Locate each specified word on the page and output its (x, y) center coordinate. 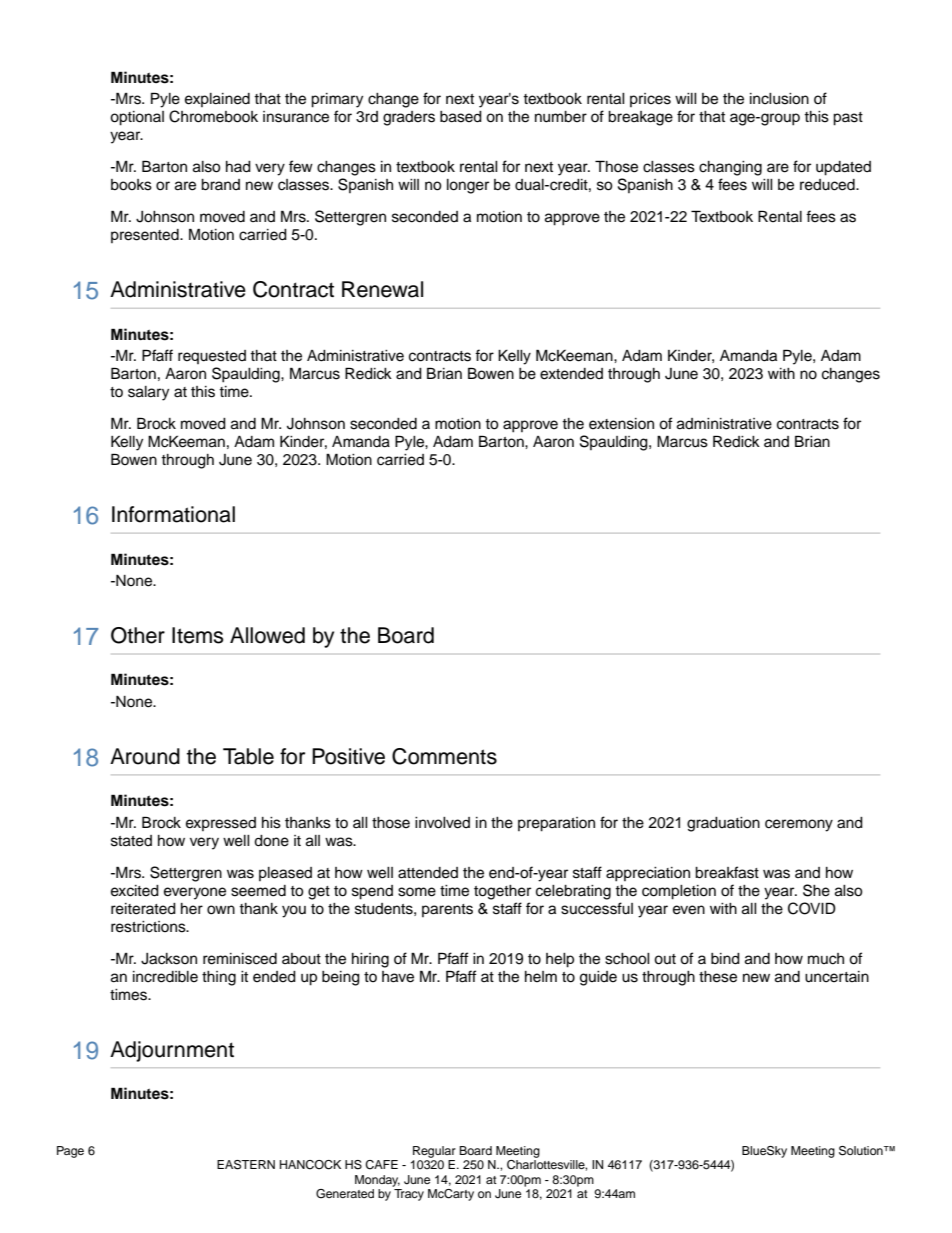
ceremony (799, 825)
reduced (828, 185)
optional (137, 118)
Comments (444, 756)
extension (621, 424)
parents (447, 910)
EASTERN (246, 1165)
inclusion (779, 99)
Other (138, 635)
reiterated (143, 909)
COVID (812, 908)
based (461, 117)
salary (148, 393)
